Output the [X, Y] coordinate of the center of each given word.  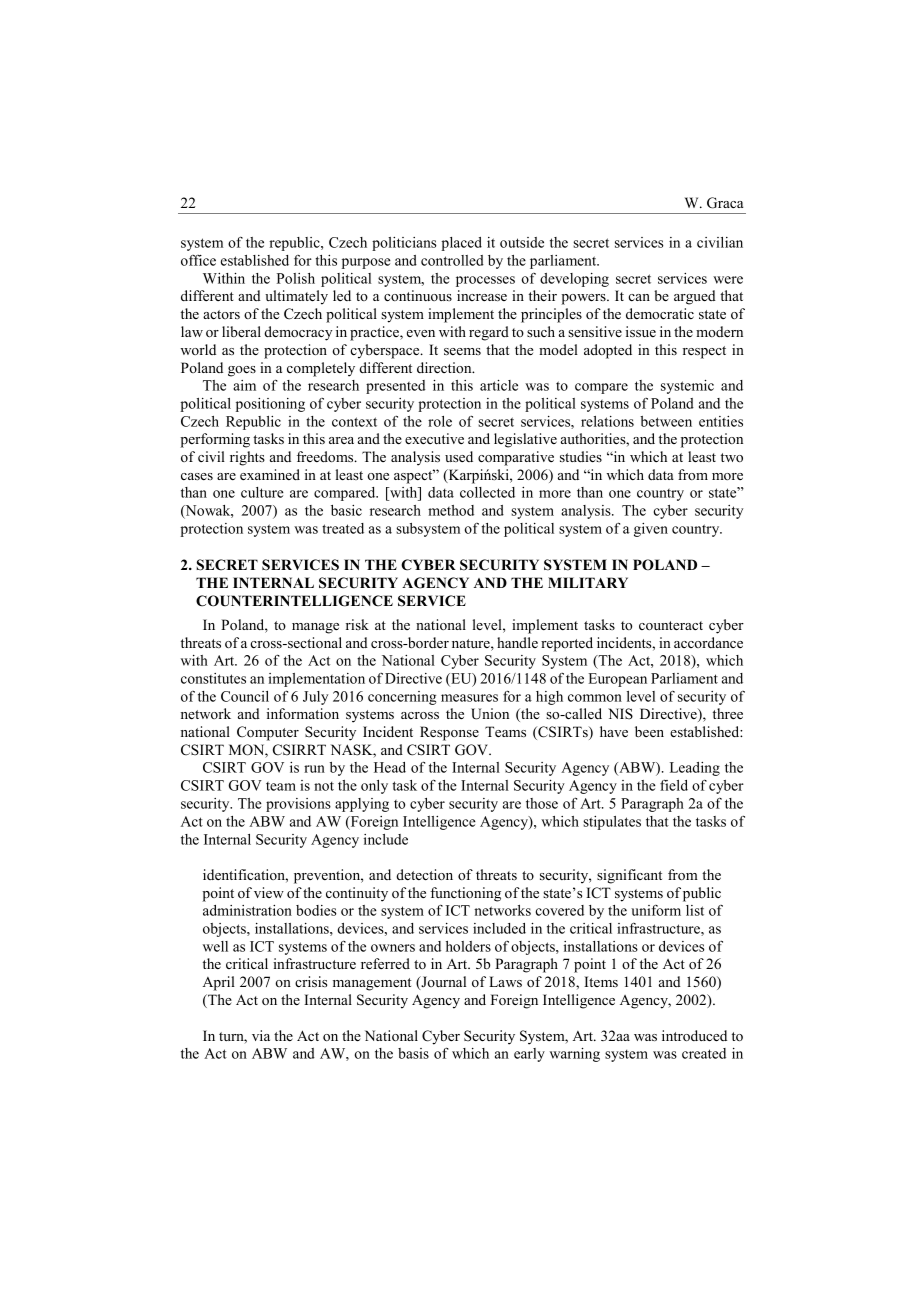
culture [262, 492]
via [261, 1035]
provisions [298, 805]
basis [413, 1053]
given [651, 530]
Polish [296, 278]
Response [449, 733]
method [451, 510]
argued [695, 297]
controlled [452, 260]
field [674, 785]
